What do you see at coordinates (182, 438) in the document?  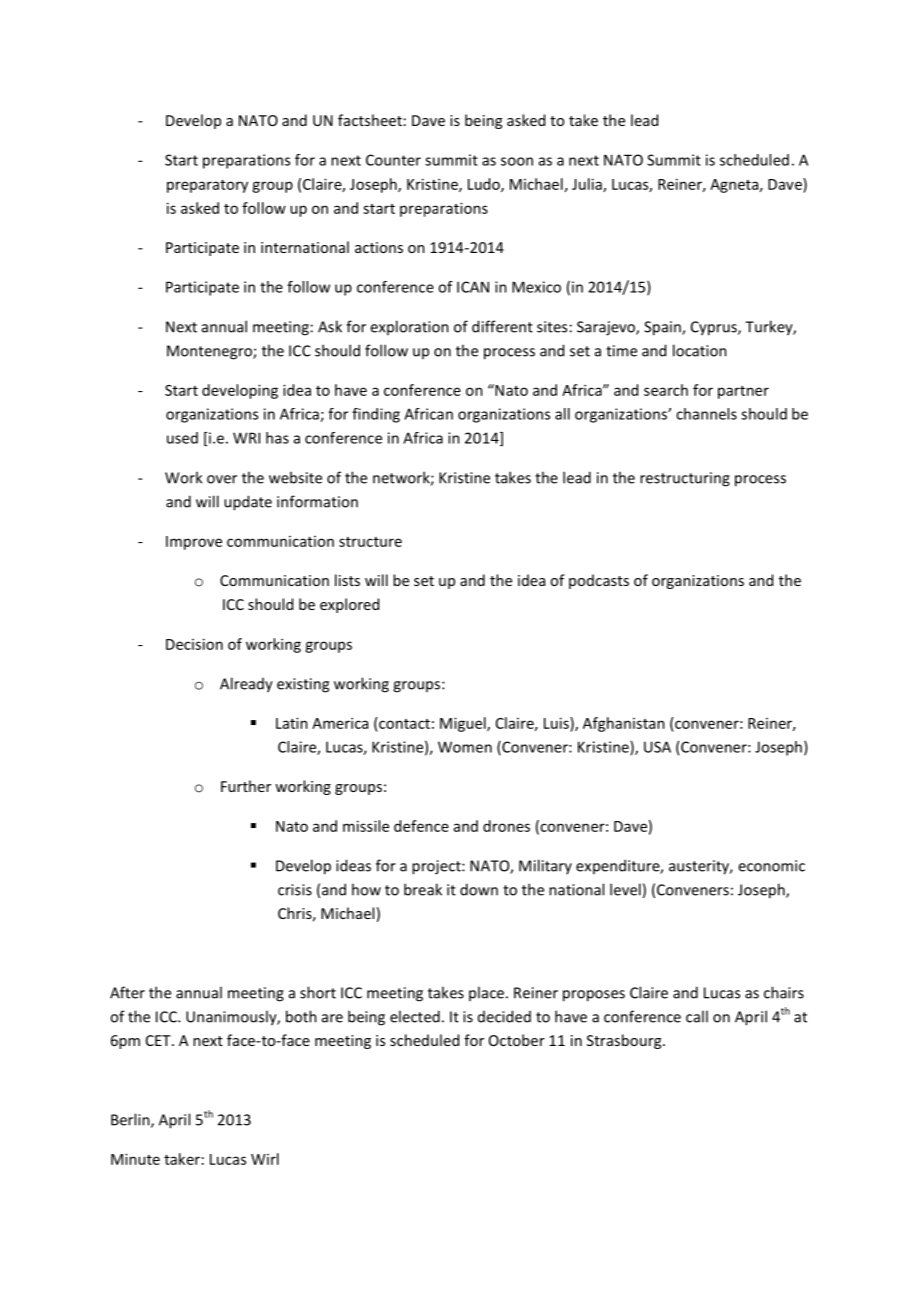 I see `used` at bounding box center [182, 438].
